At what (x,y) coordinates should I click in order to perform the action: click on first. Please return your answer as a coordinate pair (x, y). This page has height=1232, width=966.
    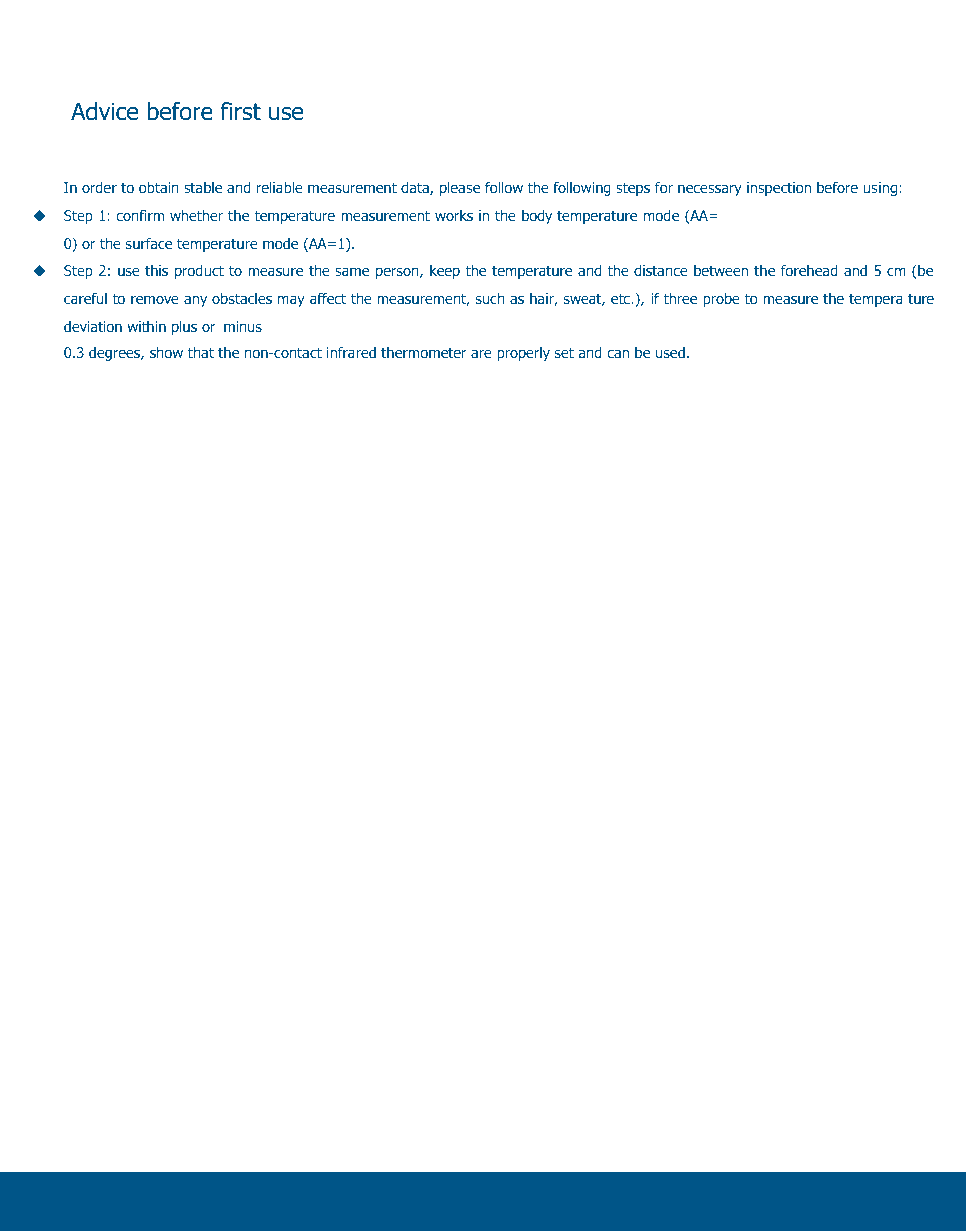
    Looking at the image, I should click on (240, 111).
